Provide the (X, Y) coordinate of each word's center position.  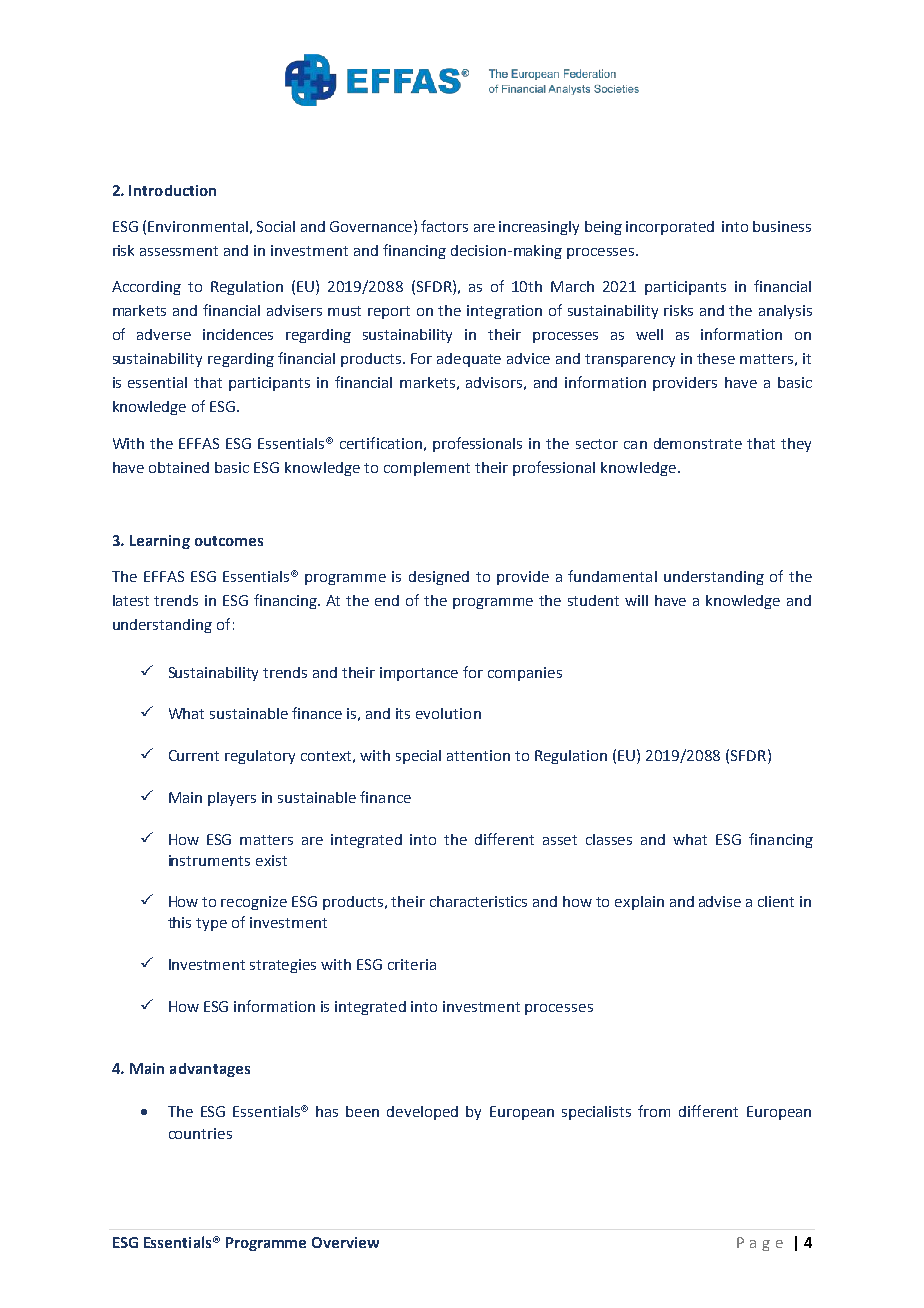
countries (200, 1133)
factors (444, 226)
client (776, 901)
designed (439, 578)
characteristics (478, 901)
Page (760, 1244)
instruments (209, 860)
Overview (345, 1242)
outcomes (229, 541)
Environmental (198, 226)
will (636, 600)
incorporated (670, 228)
